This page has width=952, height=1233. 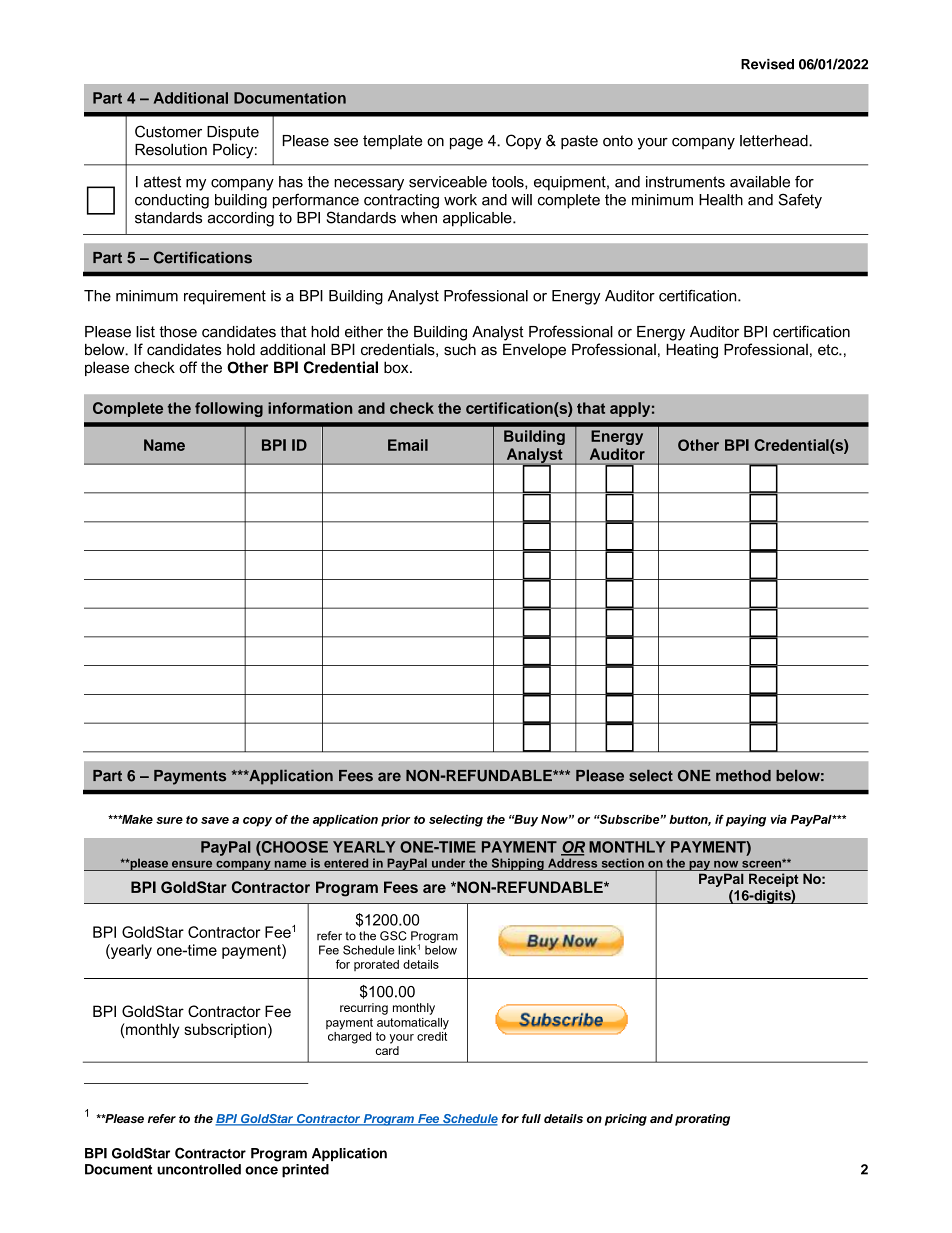 What do you see at coordinates (626, 1120) in the page?
I see `pricing` at bounding box center [626, 1120].
